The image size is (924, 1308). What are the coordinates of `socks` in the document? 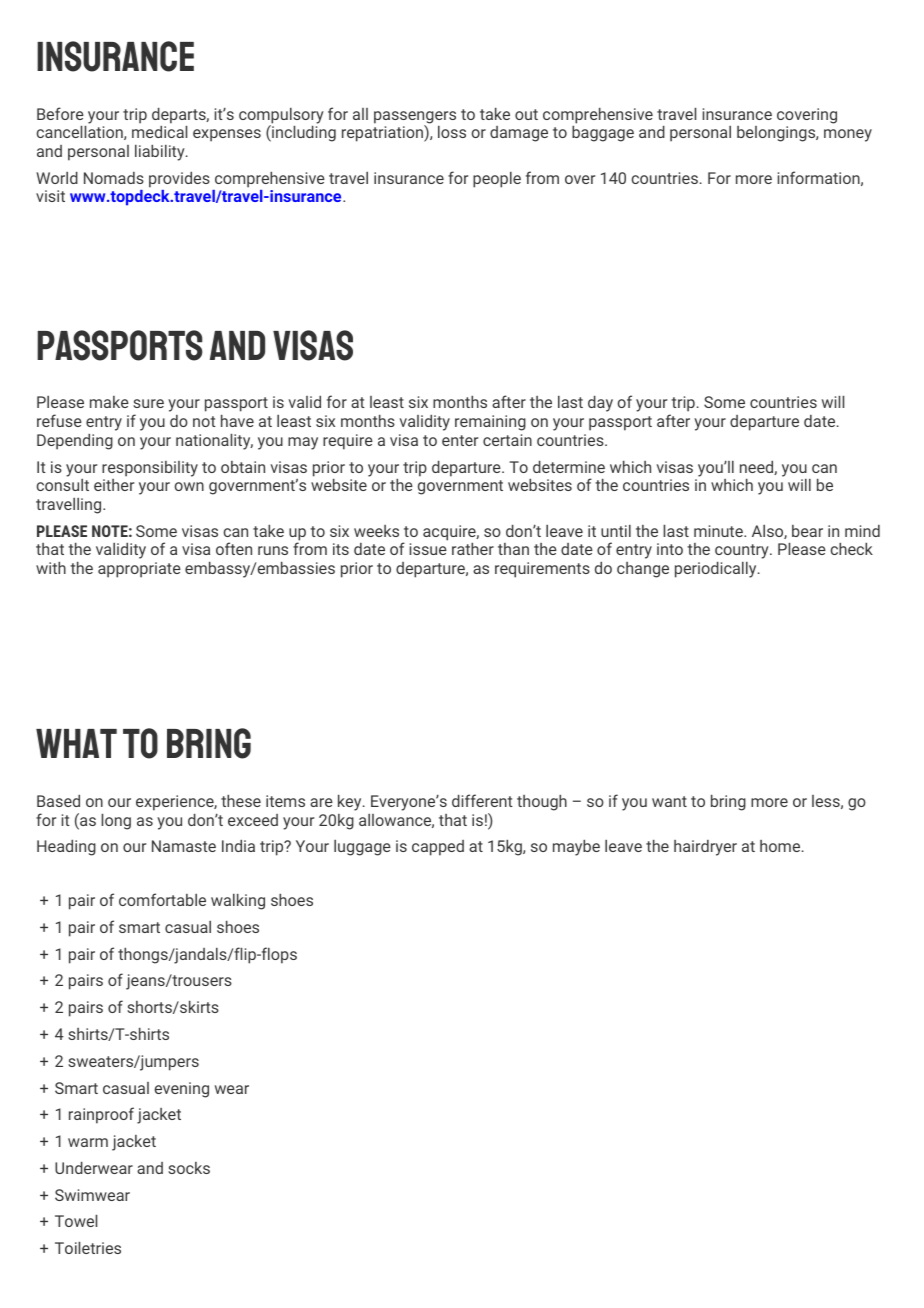 It's located at (189, 1168).
